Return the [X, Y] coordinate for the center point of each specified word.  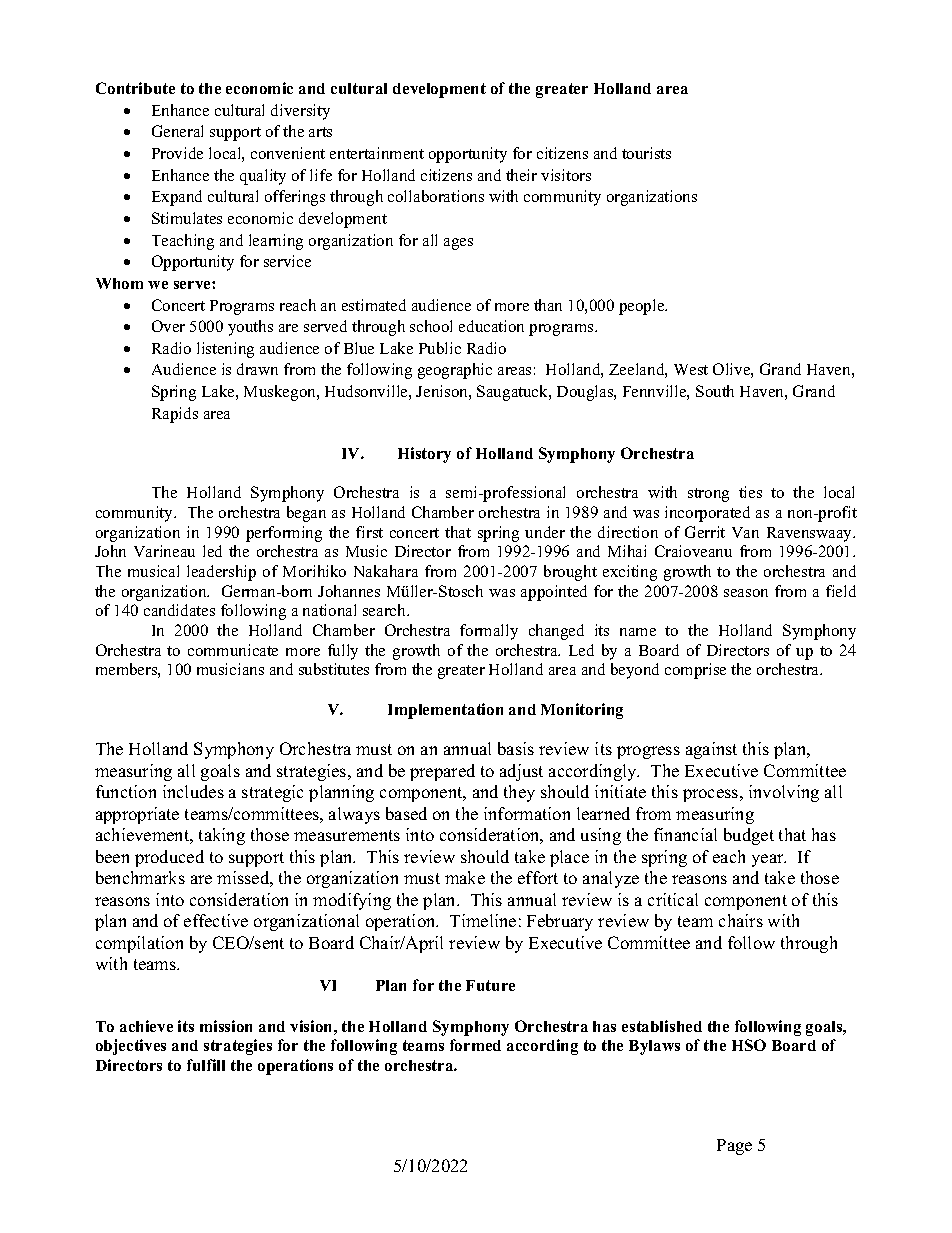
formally [489, 632]
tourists [646, 153]
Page [734, 1147]
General [177, 131]
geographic [455, 371]
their [521, 175]
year [769, 860]
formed [475, 1045]
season [746, 593]
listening [225, 350]
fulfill [206, 1065]
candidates [179, 610]
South [715, 391]
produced [169, 858]
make [465, 877]
